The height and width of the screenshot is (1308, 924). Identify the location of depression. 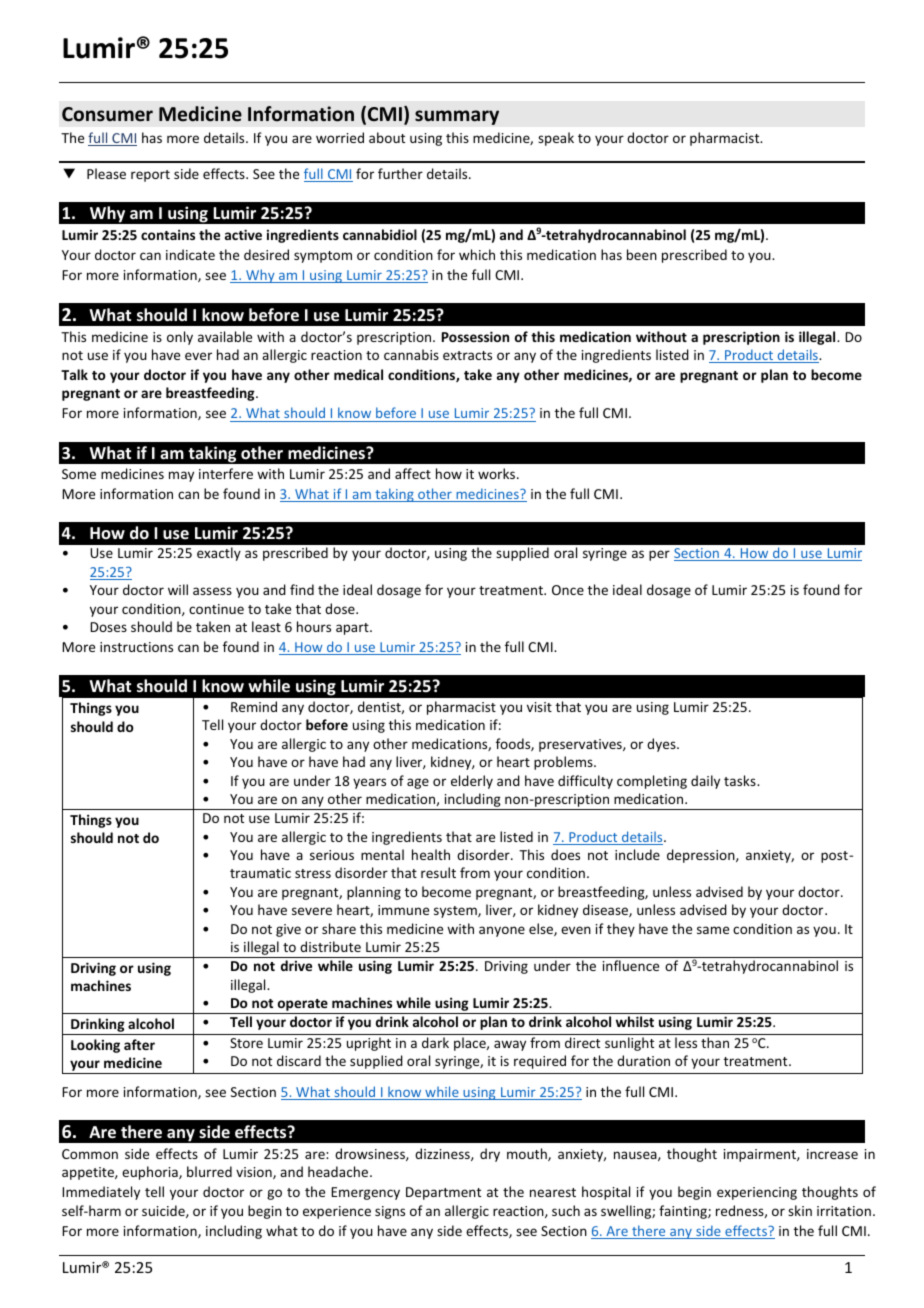
(702, 856).
